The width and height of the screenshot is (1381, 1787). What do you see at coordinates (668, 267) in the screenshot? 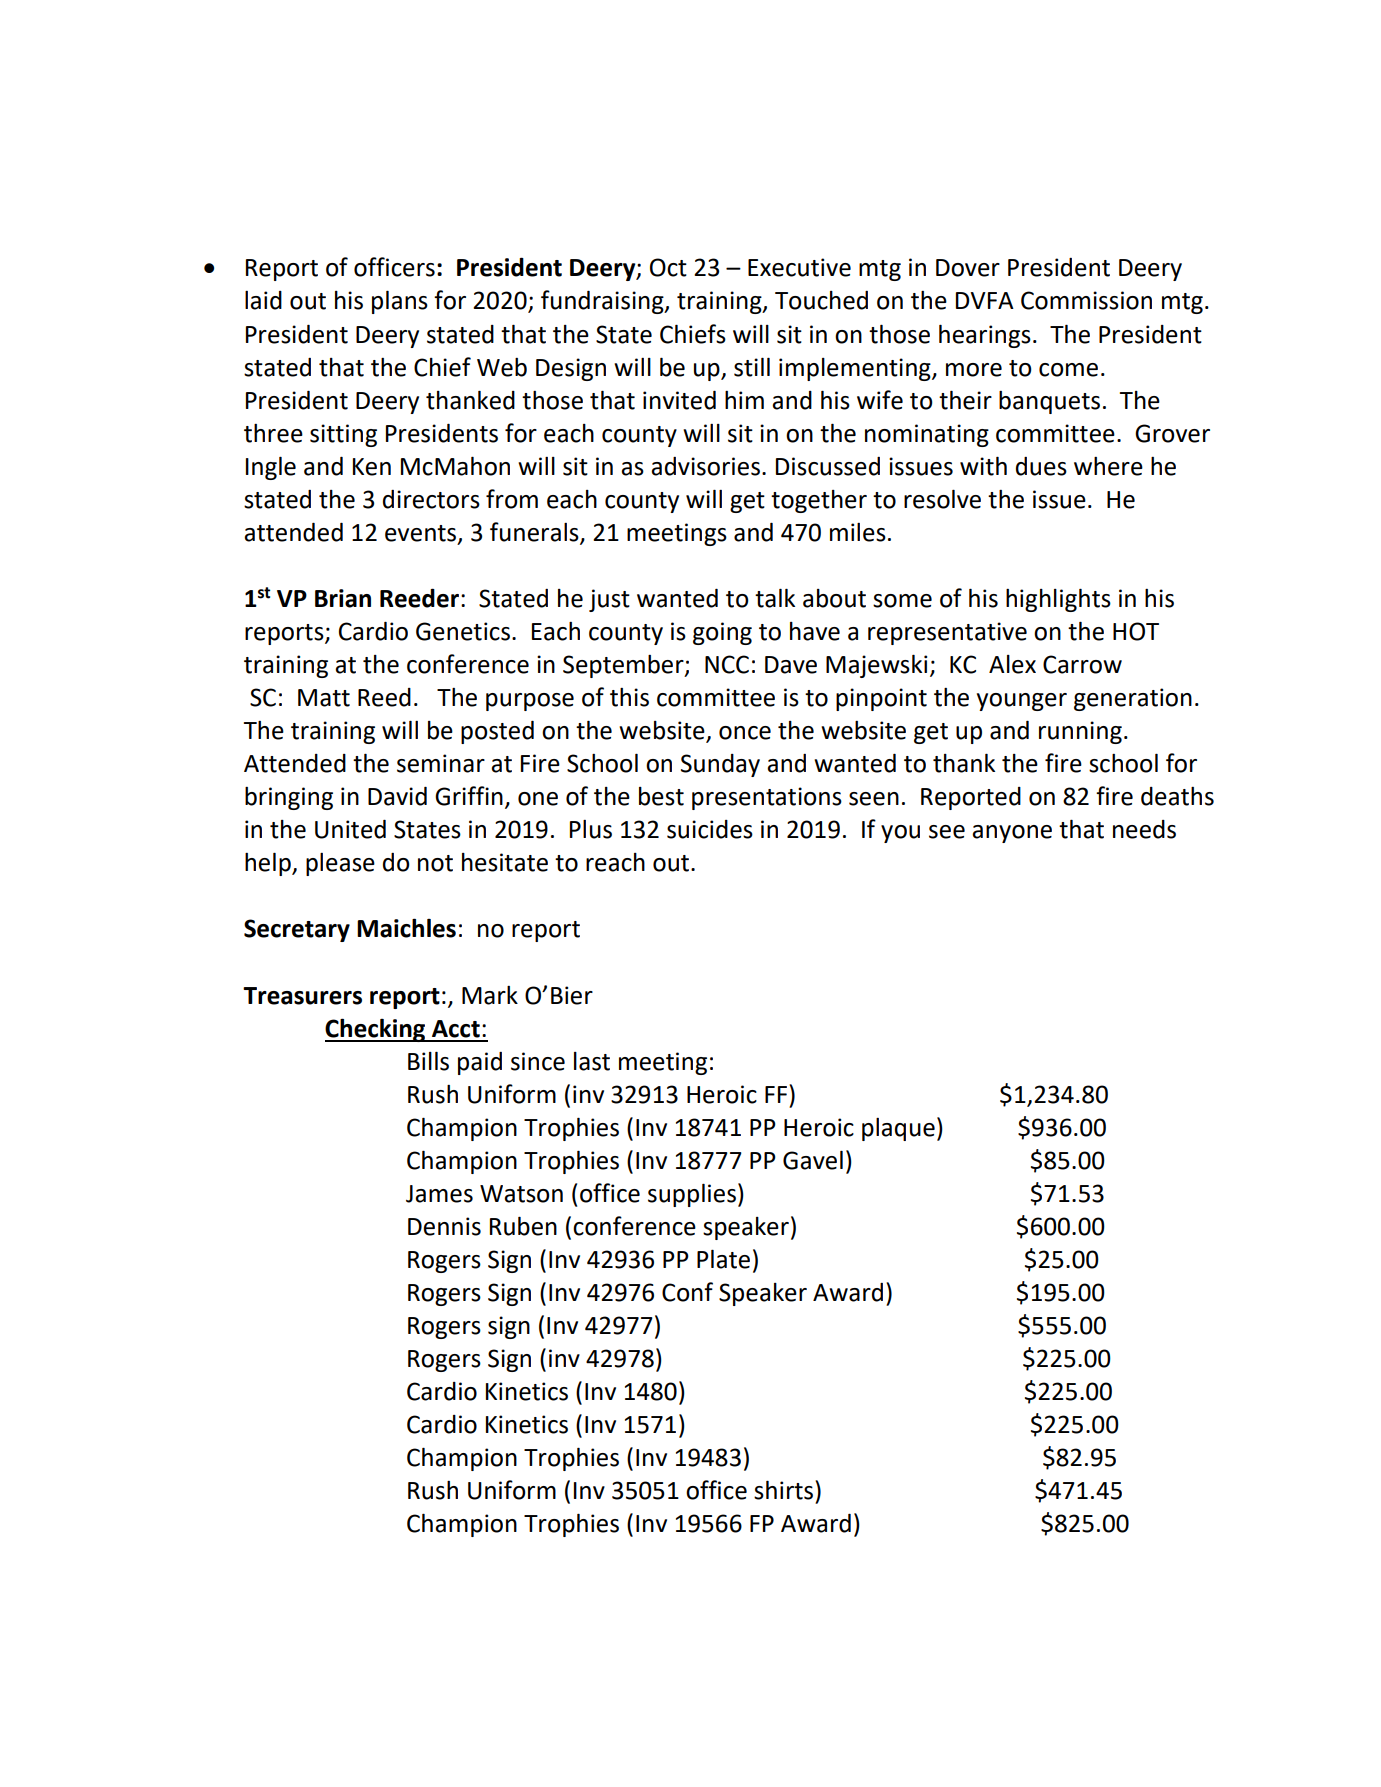
I see `Oct` at bounding box center [668, 267].
